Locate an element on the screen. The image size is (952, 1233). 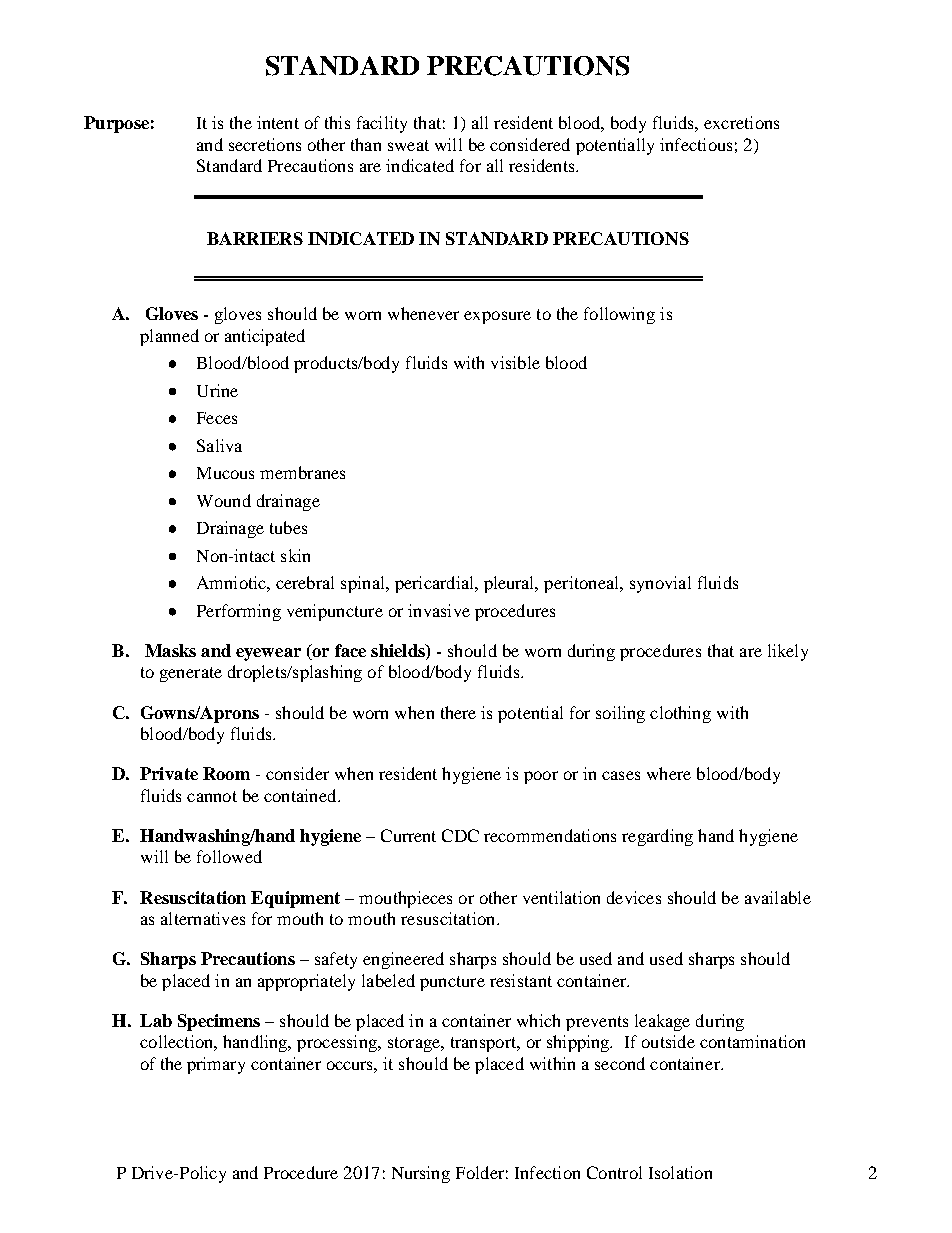
infectious is located at coordinates (696, 144).
